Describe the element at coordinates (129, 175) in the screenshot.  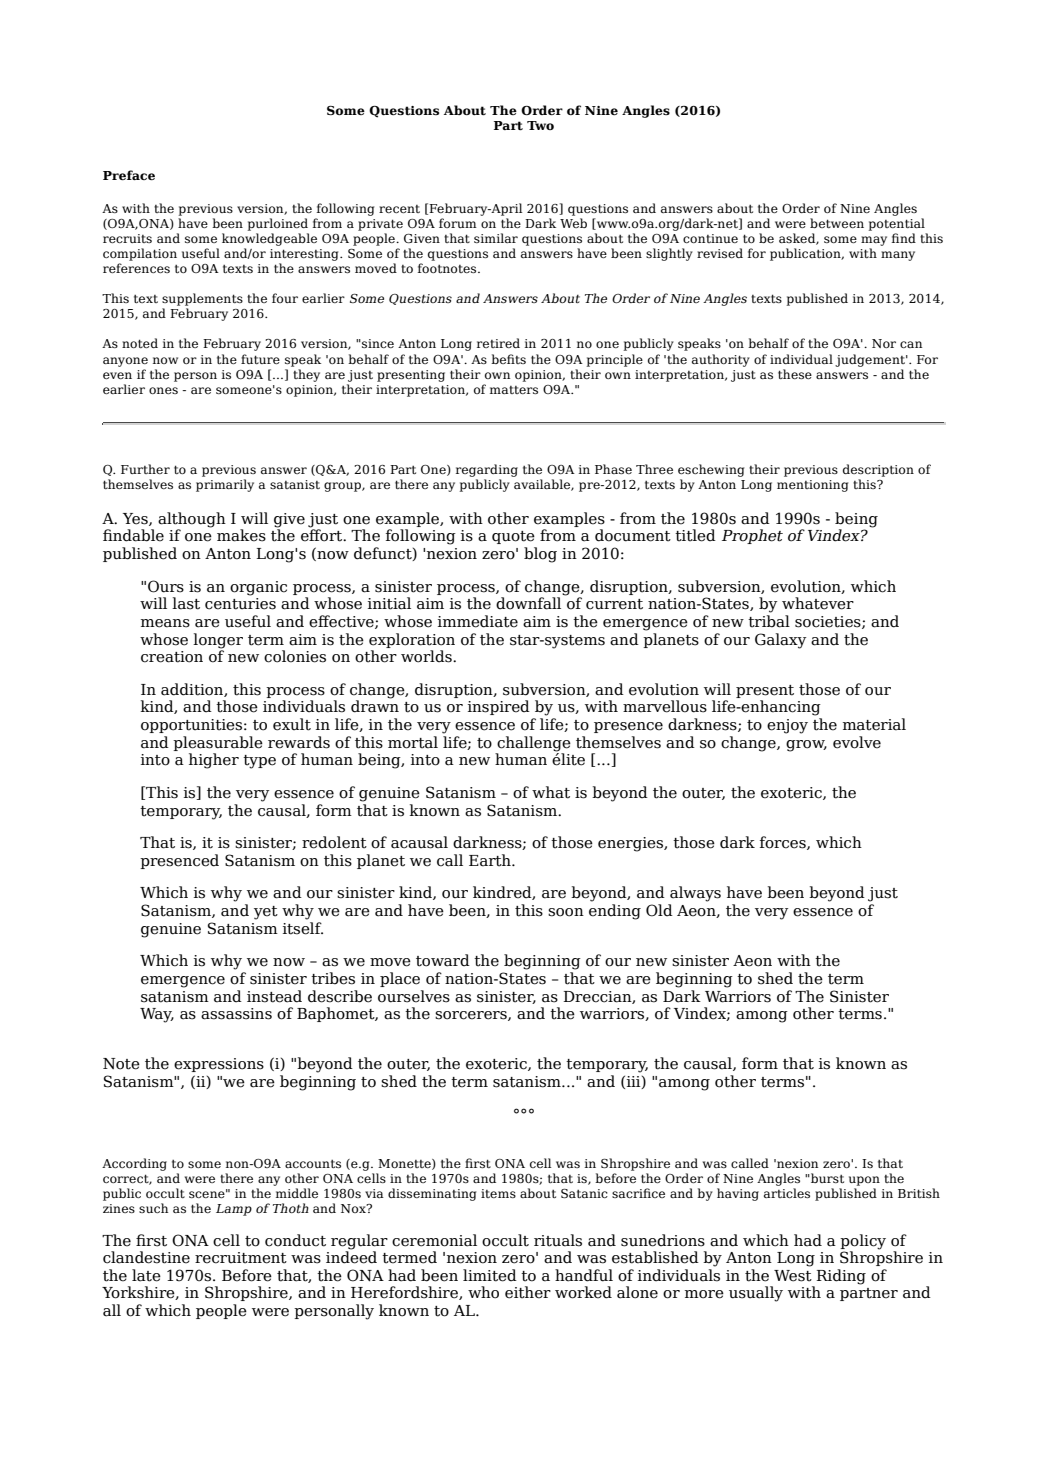
I see `Preface` at that location.
